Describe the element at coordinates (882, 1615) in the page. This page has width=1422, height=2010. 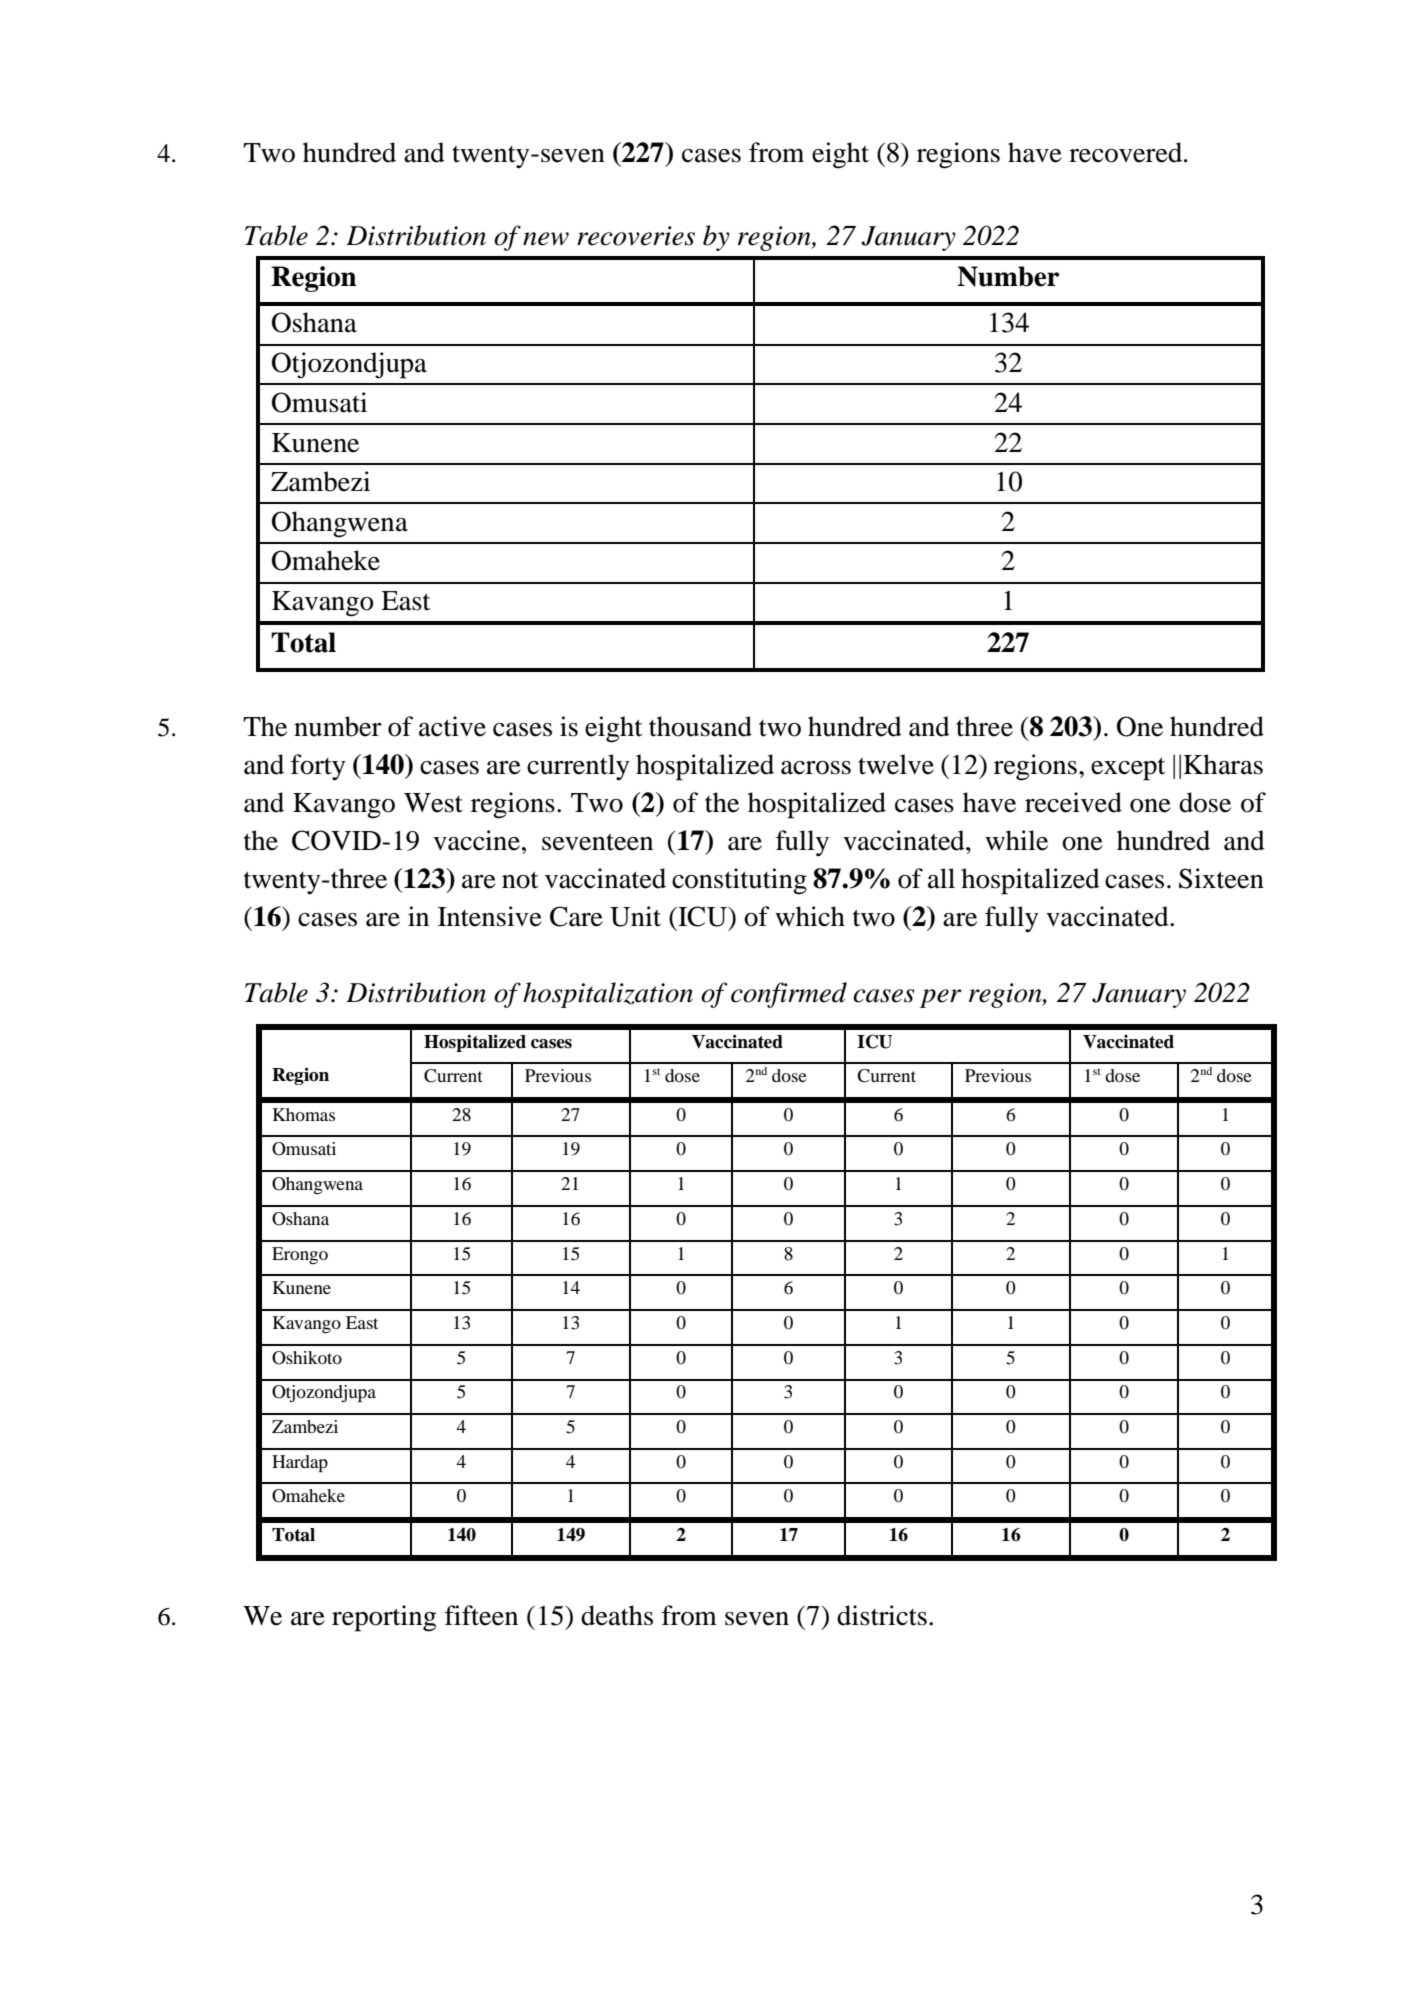
I see `districts` at that location.
